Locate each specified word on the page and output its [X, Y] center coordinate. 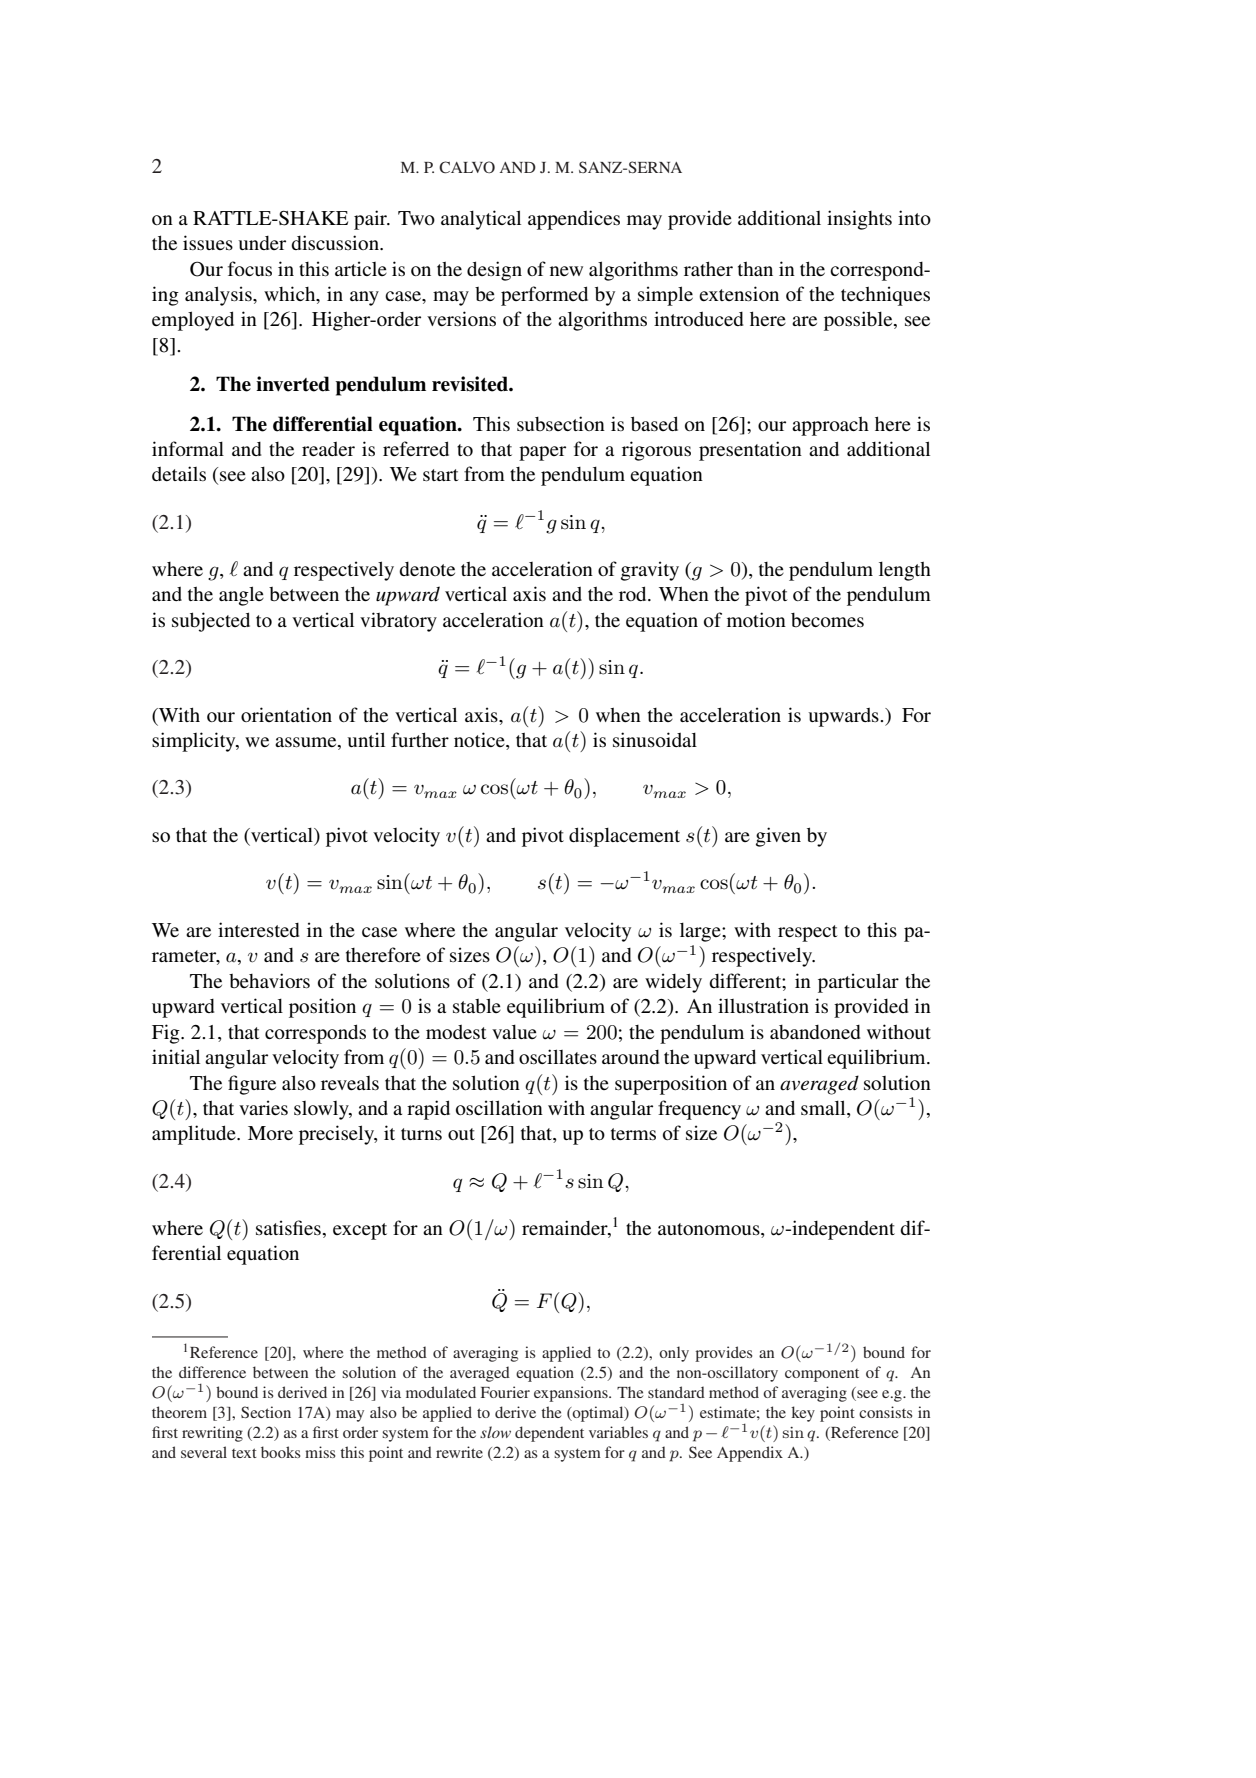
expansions [572, 1394]
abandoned [815, 1032]
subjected [211, 622]
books [281, 1452]
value [514, 1032]
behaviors [269, 980]
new [566, 271]
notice [480, 741]
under [262, 243]
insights [859, 220]
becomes [827, 620]
